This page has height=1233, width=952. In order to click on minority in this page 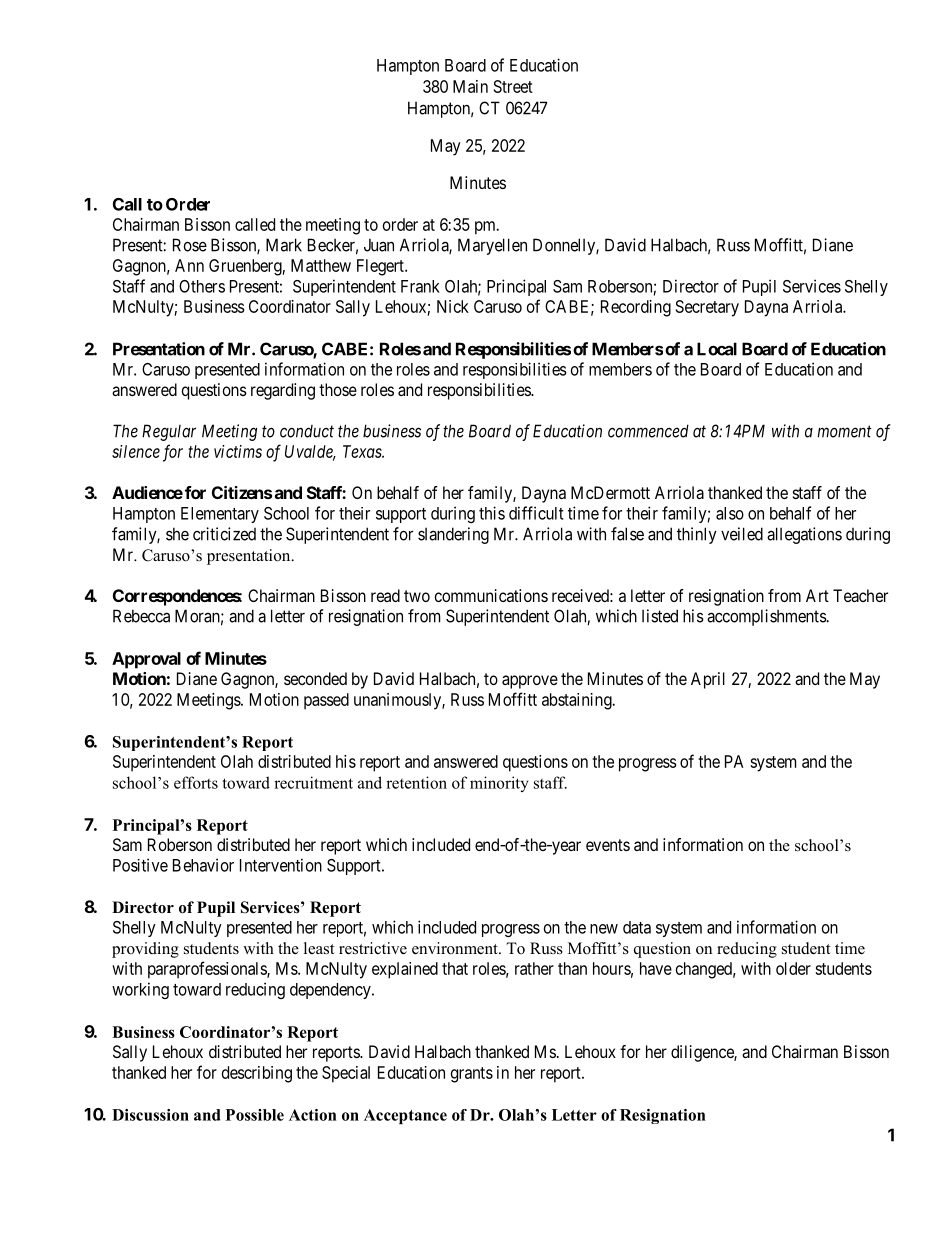, I will do `click(499, 784)`.
